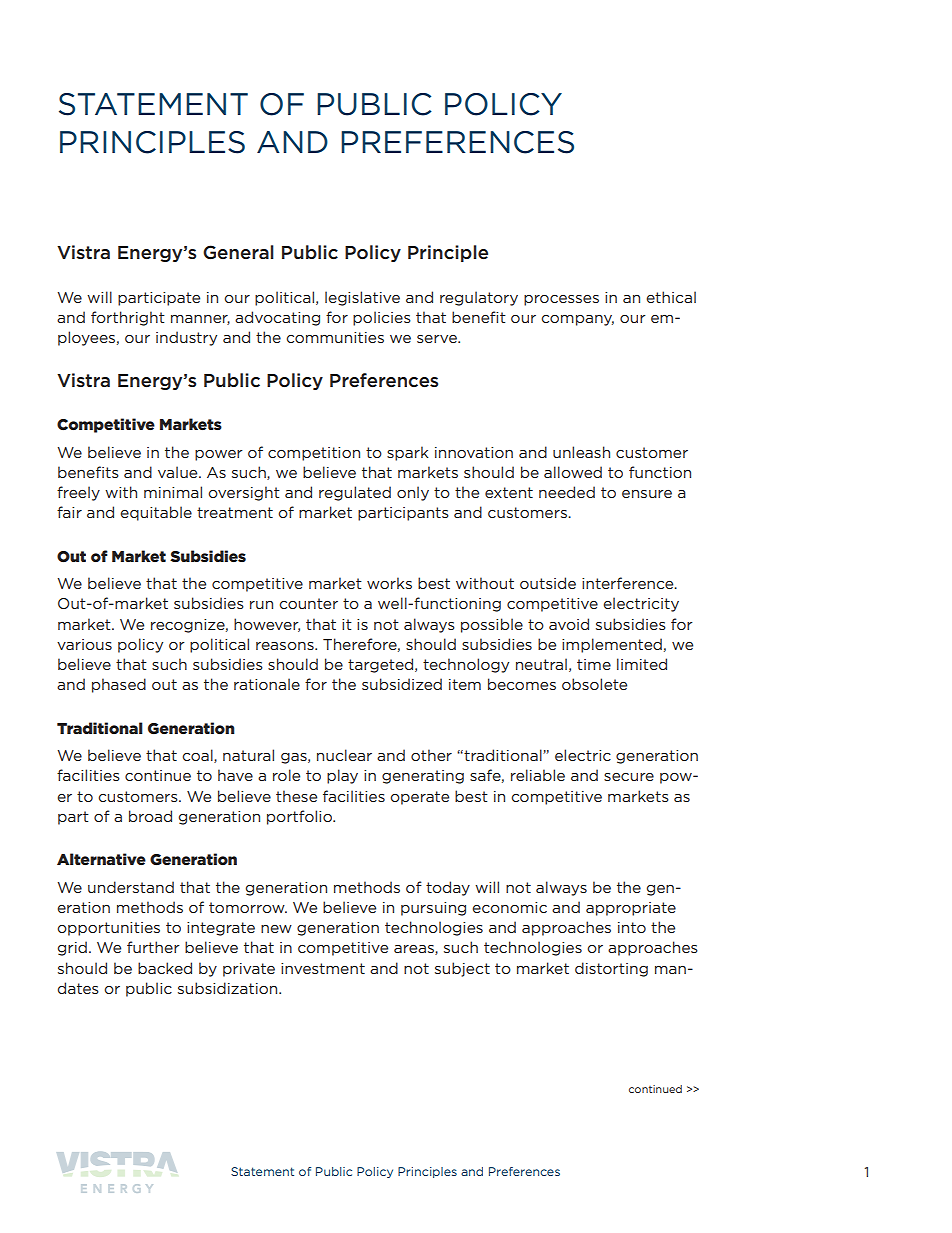 This page has height=1233, width=952. I want to click on backed, so click(165, 968).
